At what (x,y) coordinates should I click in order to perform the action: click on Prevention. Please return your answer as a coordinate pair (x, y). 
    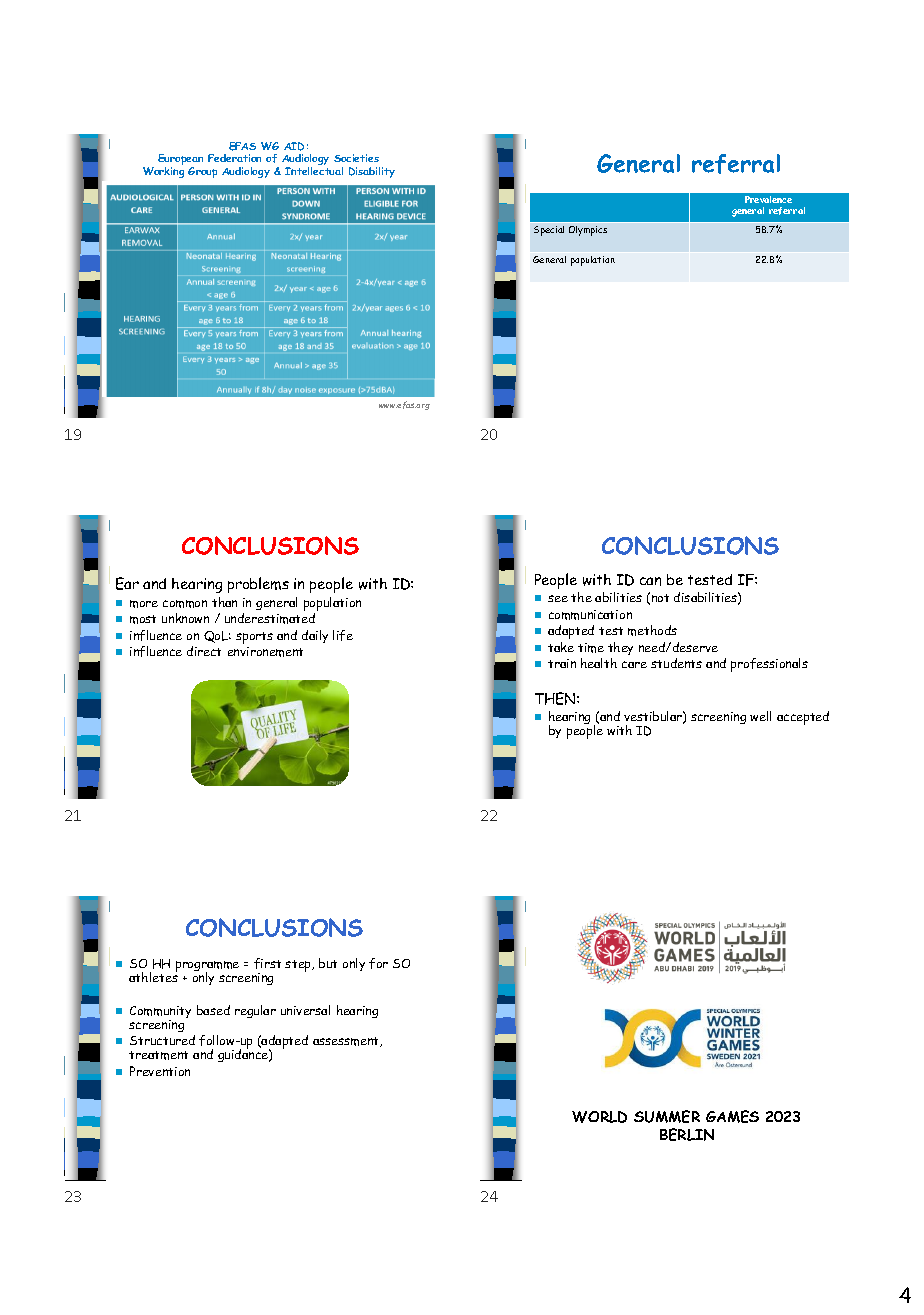
    Looking at the image, I should click on (160, 1071).
